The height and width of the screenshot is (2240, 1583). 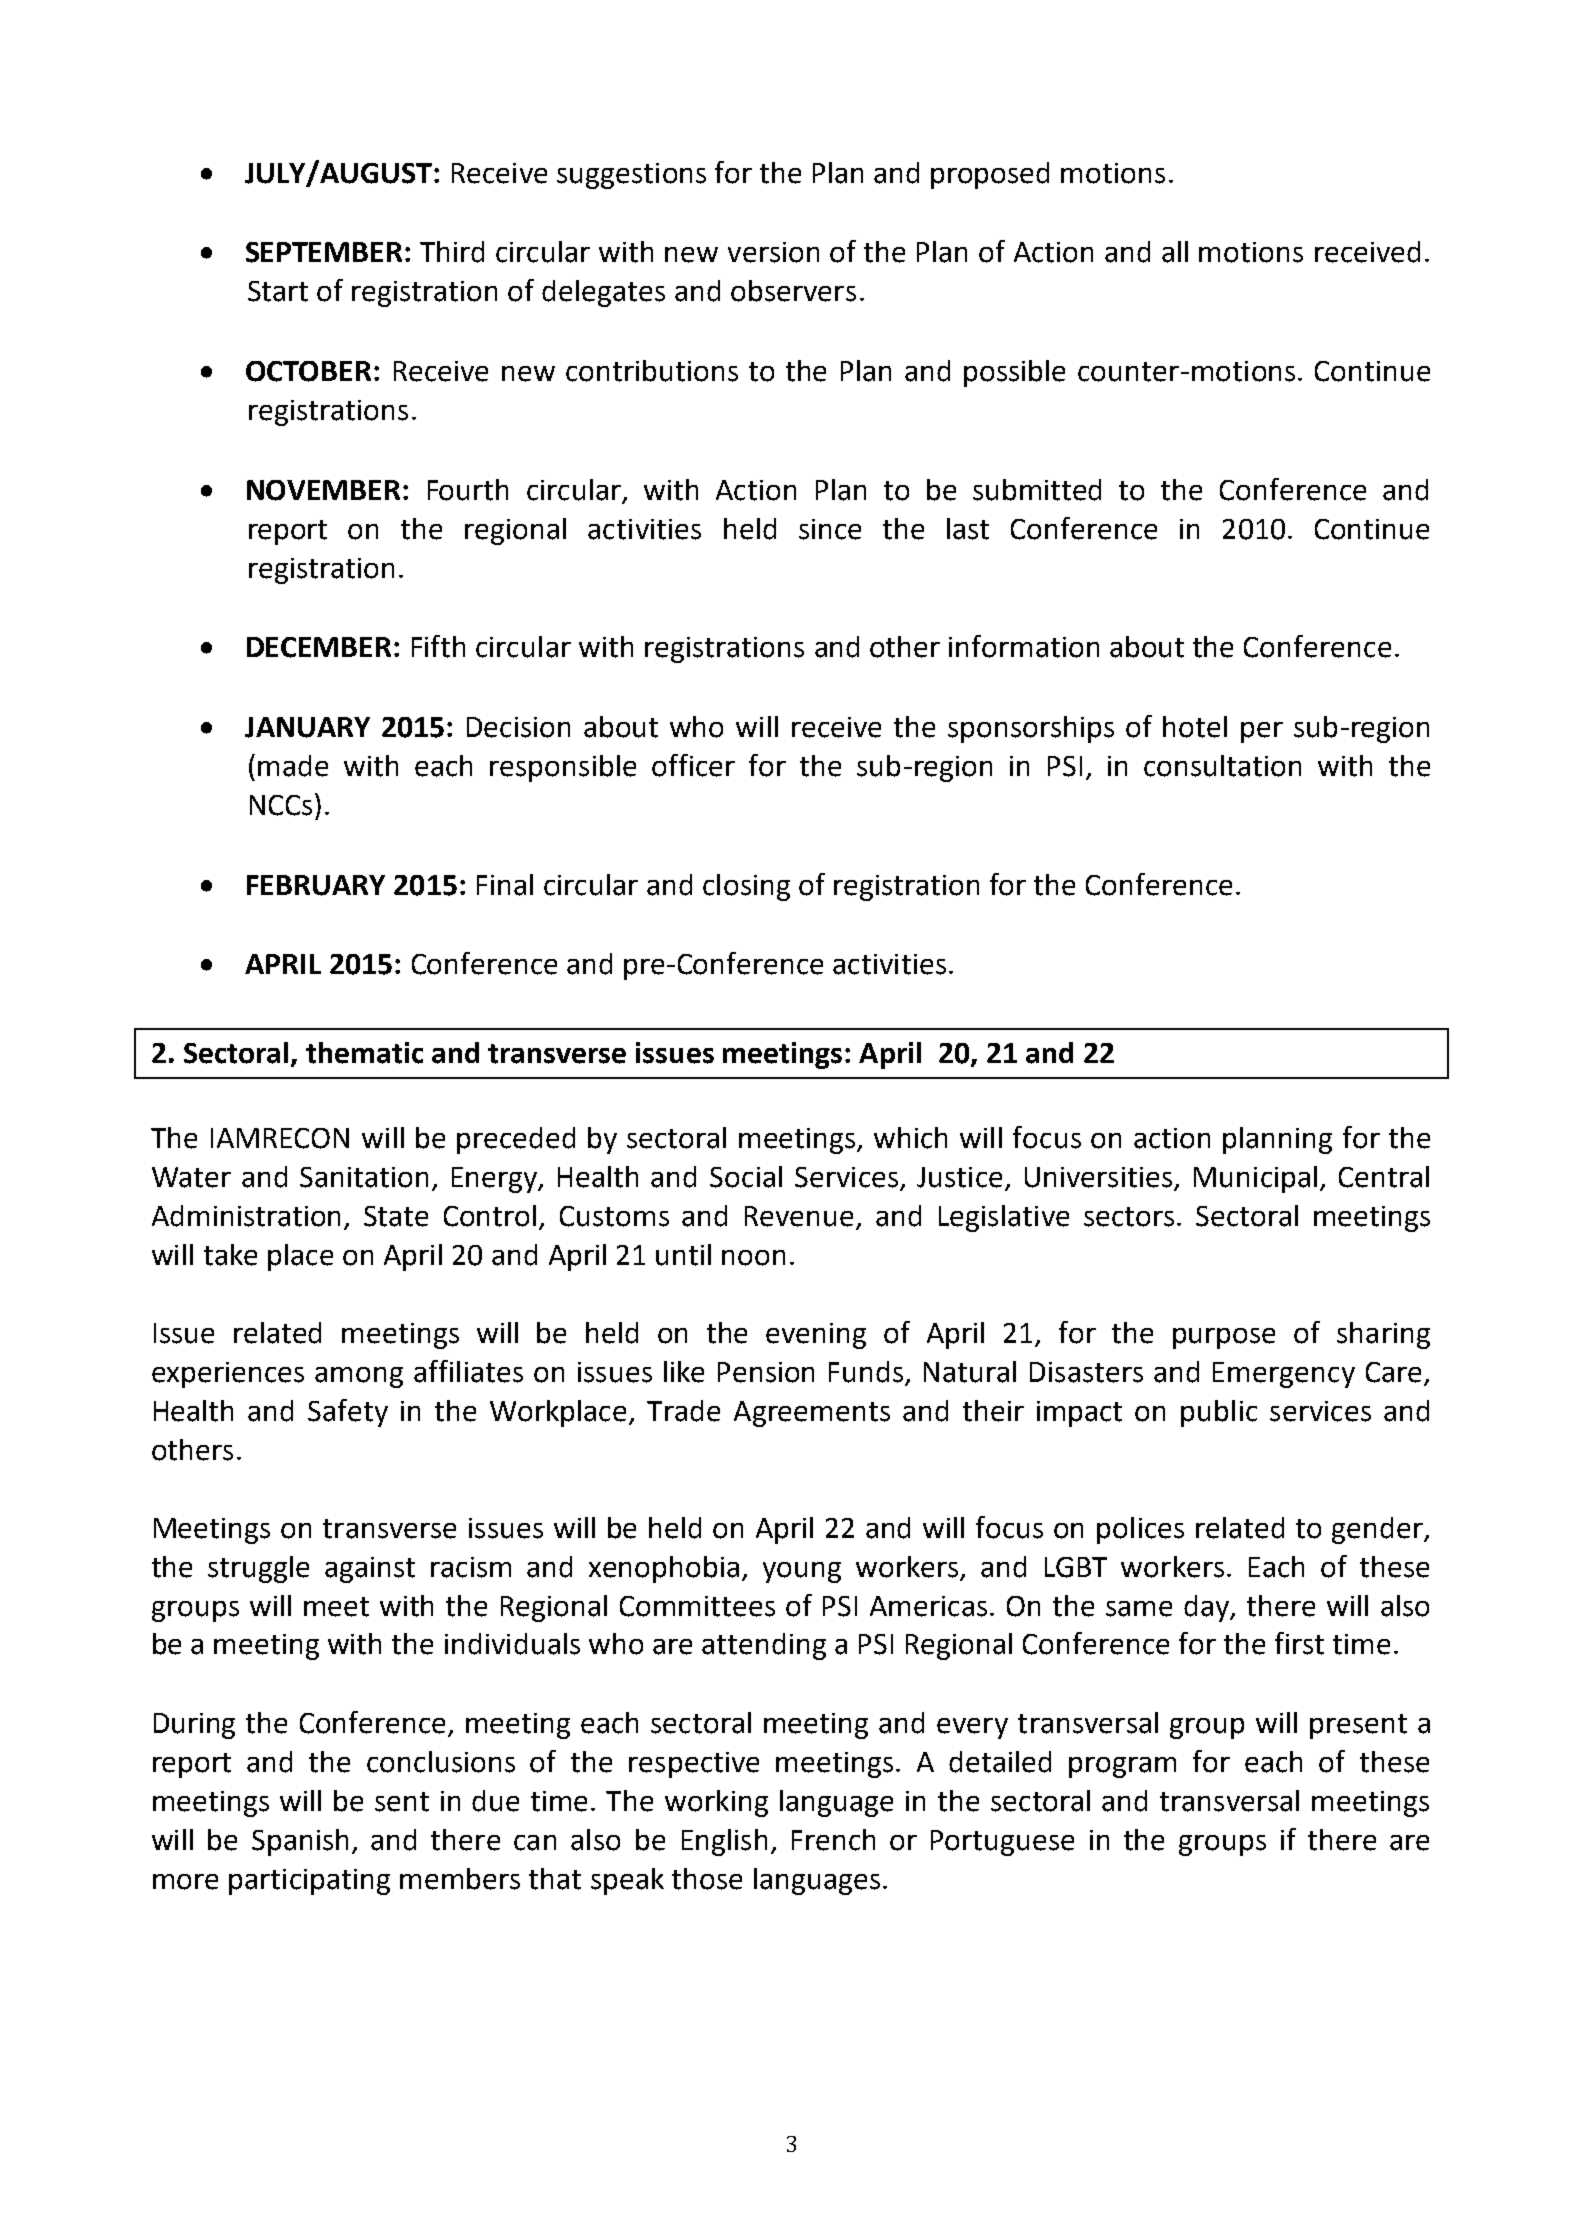 I want to click on made, so click(x=293, y=766).
